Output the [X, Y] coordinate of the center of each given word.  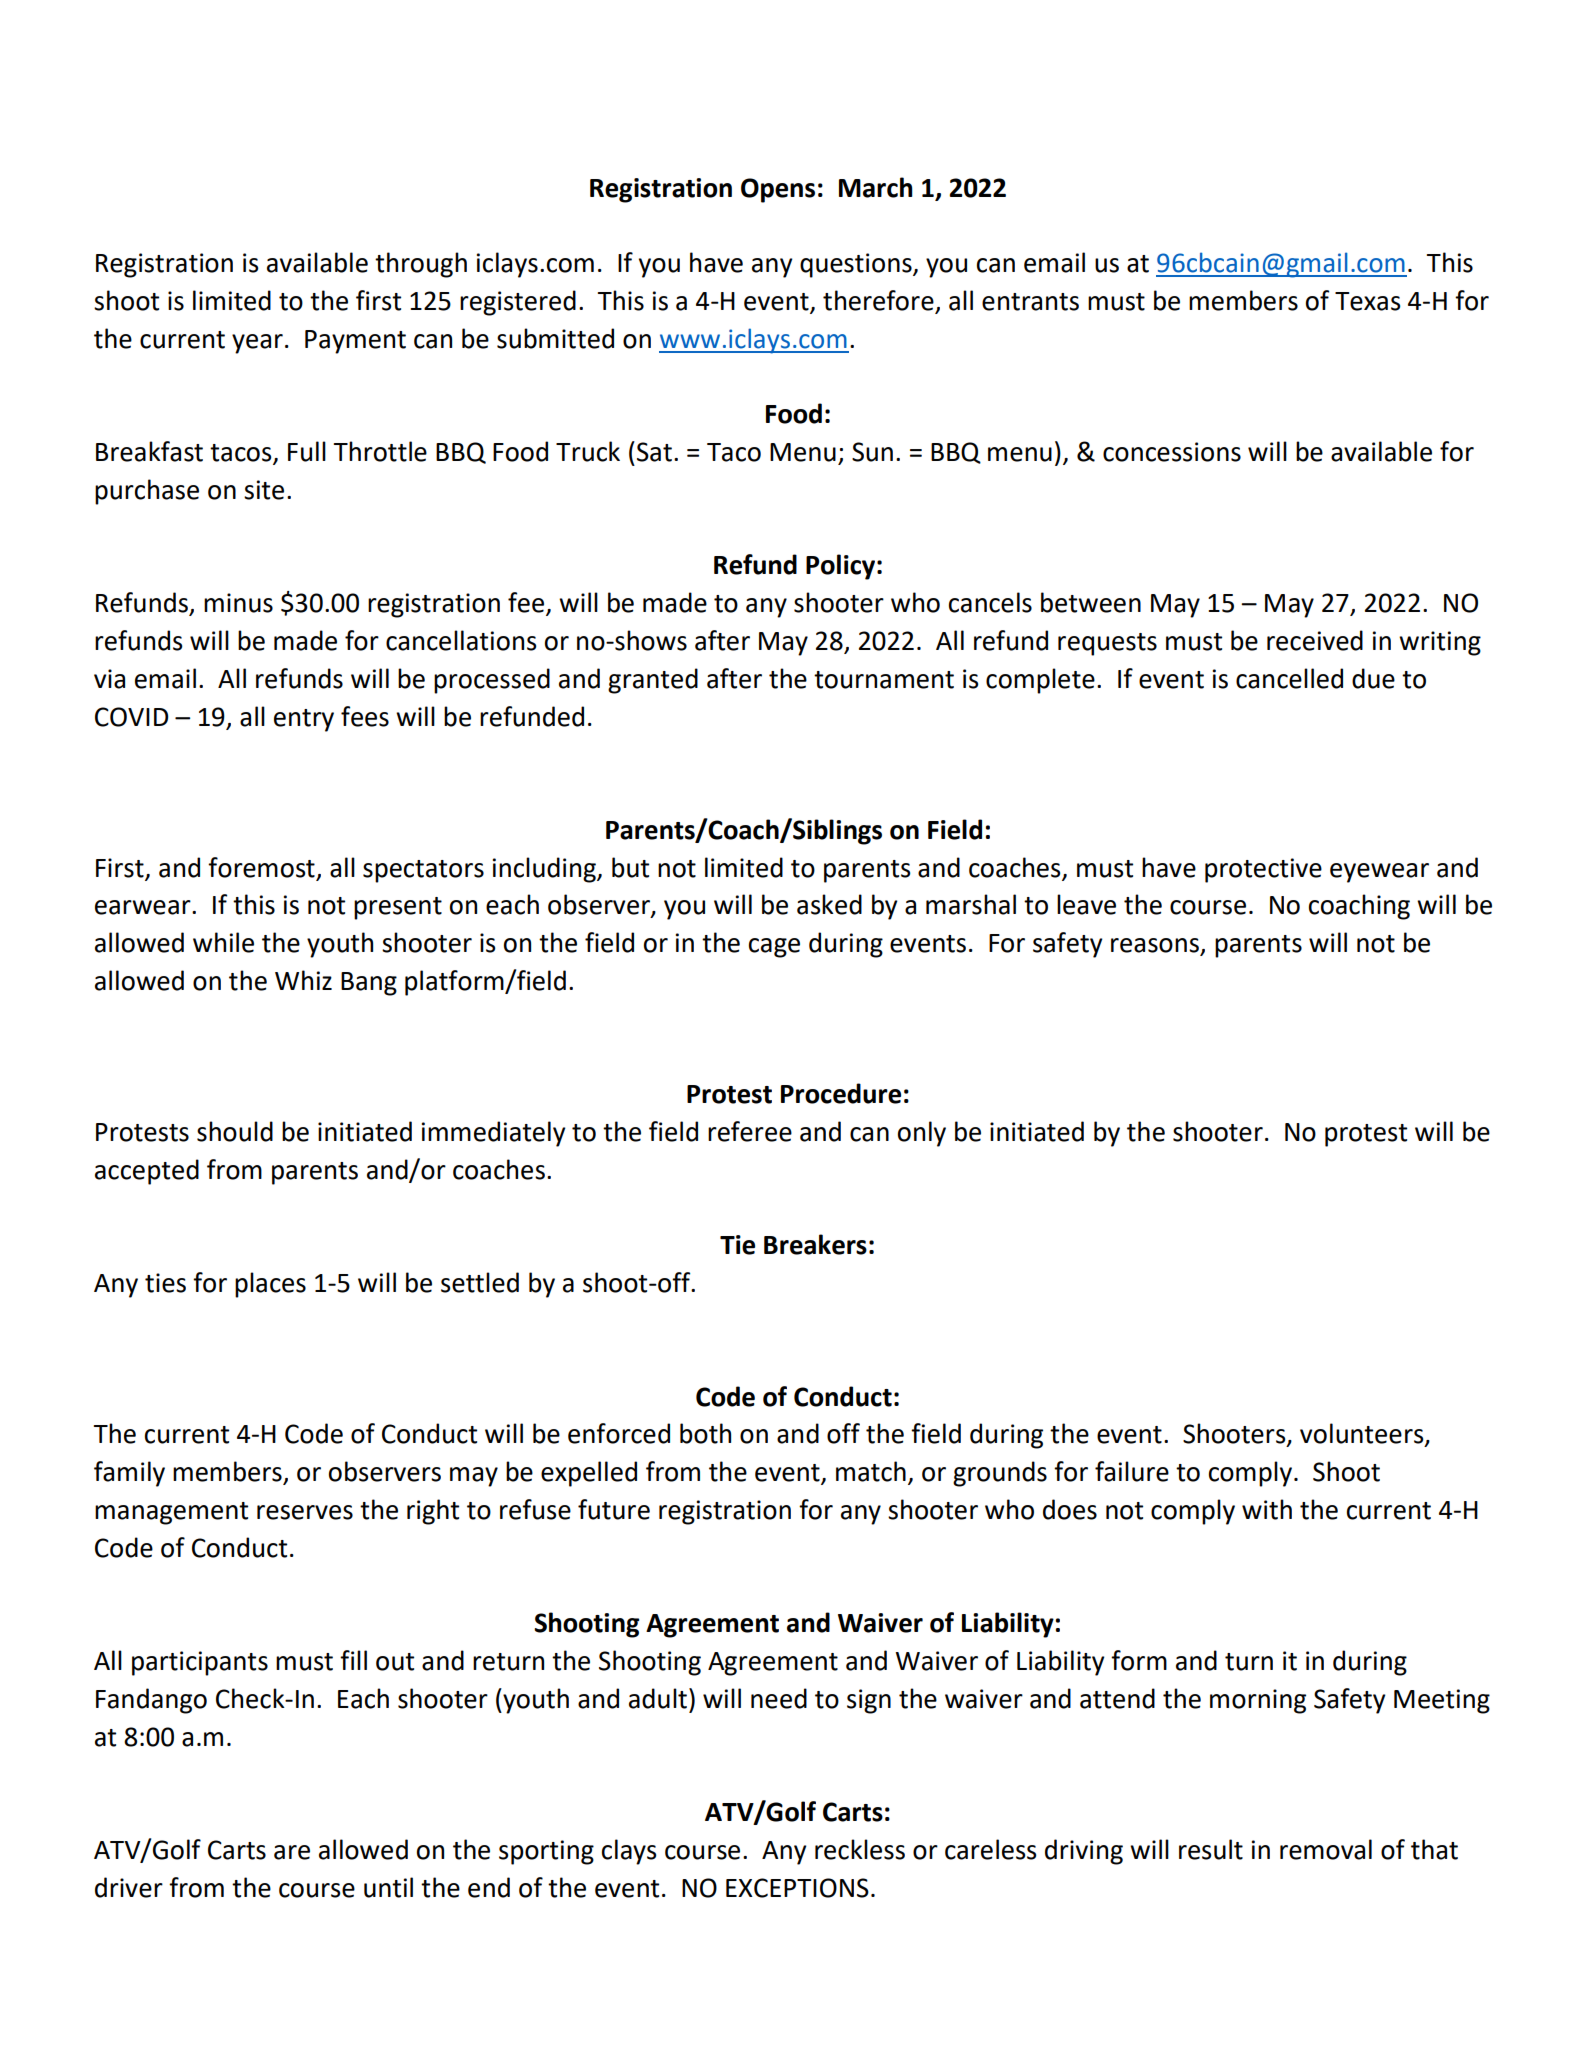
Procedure [841, 1093]
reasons [1156, 946]
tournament [884, 680]
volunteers [1363, 1434]
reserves [305, 1512]
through [421, 265]
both [705, 1433]
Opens [778, 190]
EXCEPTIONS [797, 1888]
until [388, 1887]
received [1315, 640]
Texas [1367, 301]
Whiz [303, 980]
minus [238, 603]
